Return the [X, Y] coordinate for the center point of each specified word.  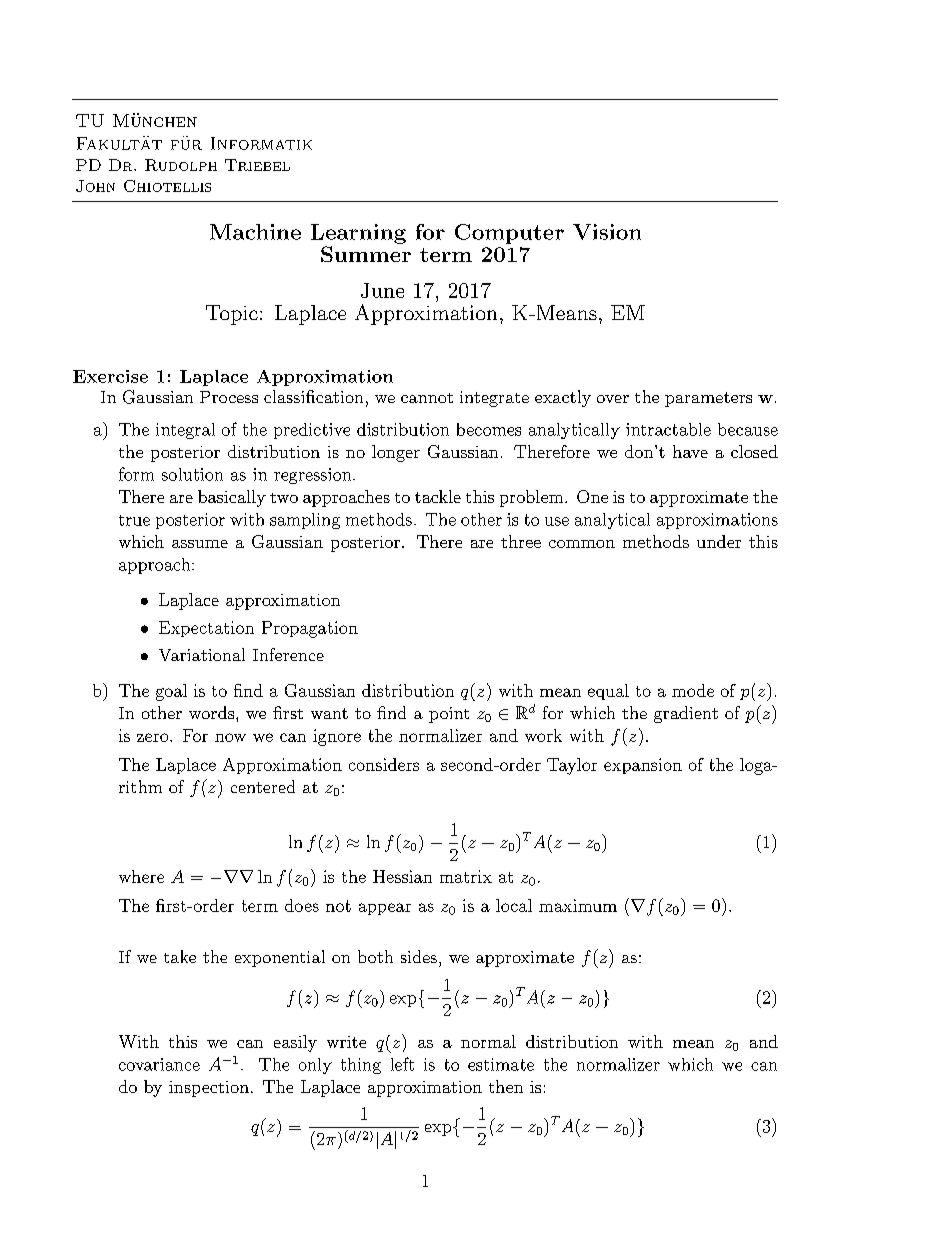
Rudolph [181, 165]
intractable [668, 429]
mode [693, 690]
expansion [643, 766]
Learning [358, 234]
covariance [159, 1064]
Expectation [206, 629]
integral [185, 431]
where [141, 876]
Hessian [402, 876]
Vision [607, 232]
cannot [427, 398]
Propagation [310, 629]
